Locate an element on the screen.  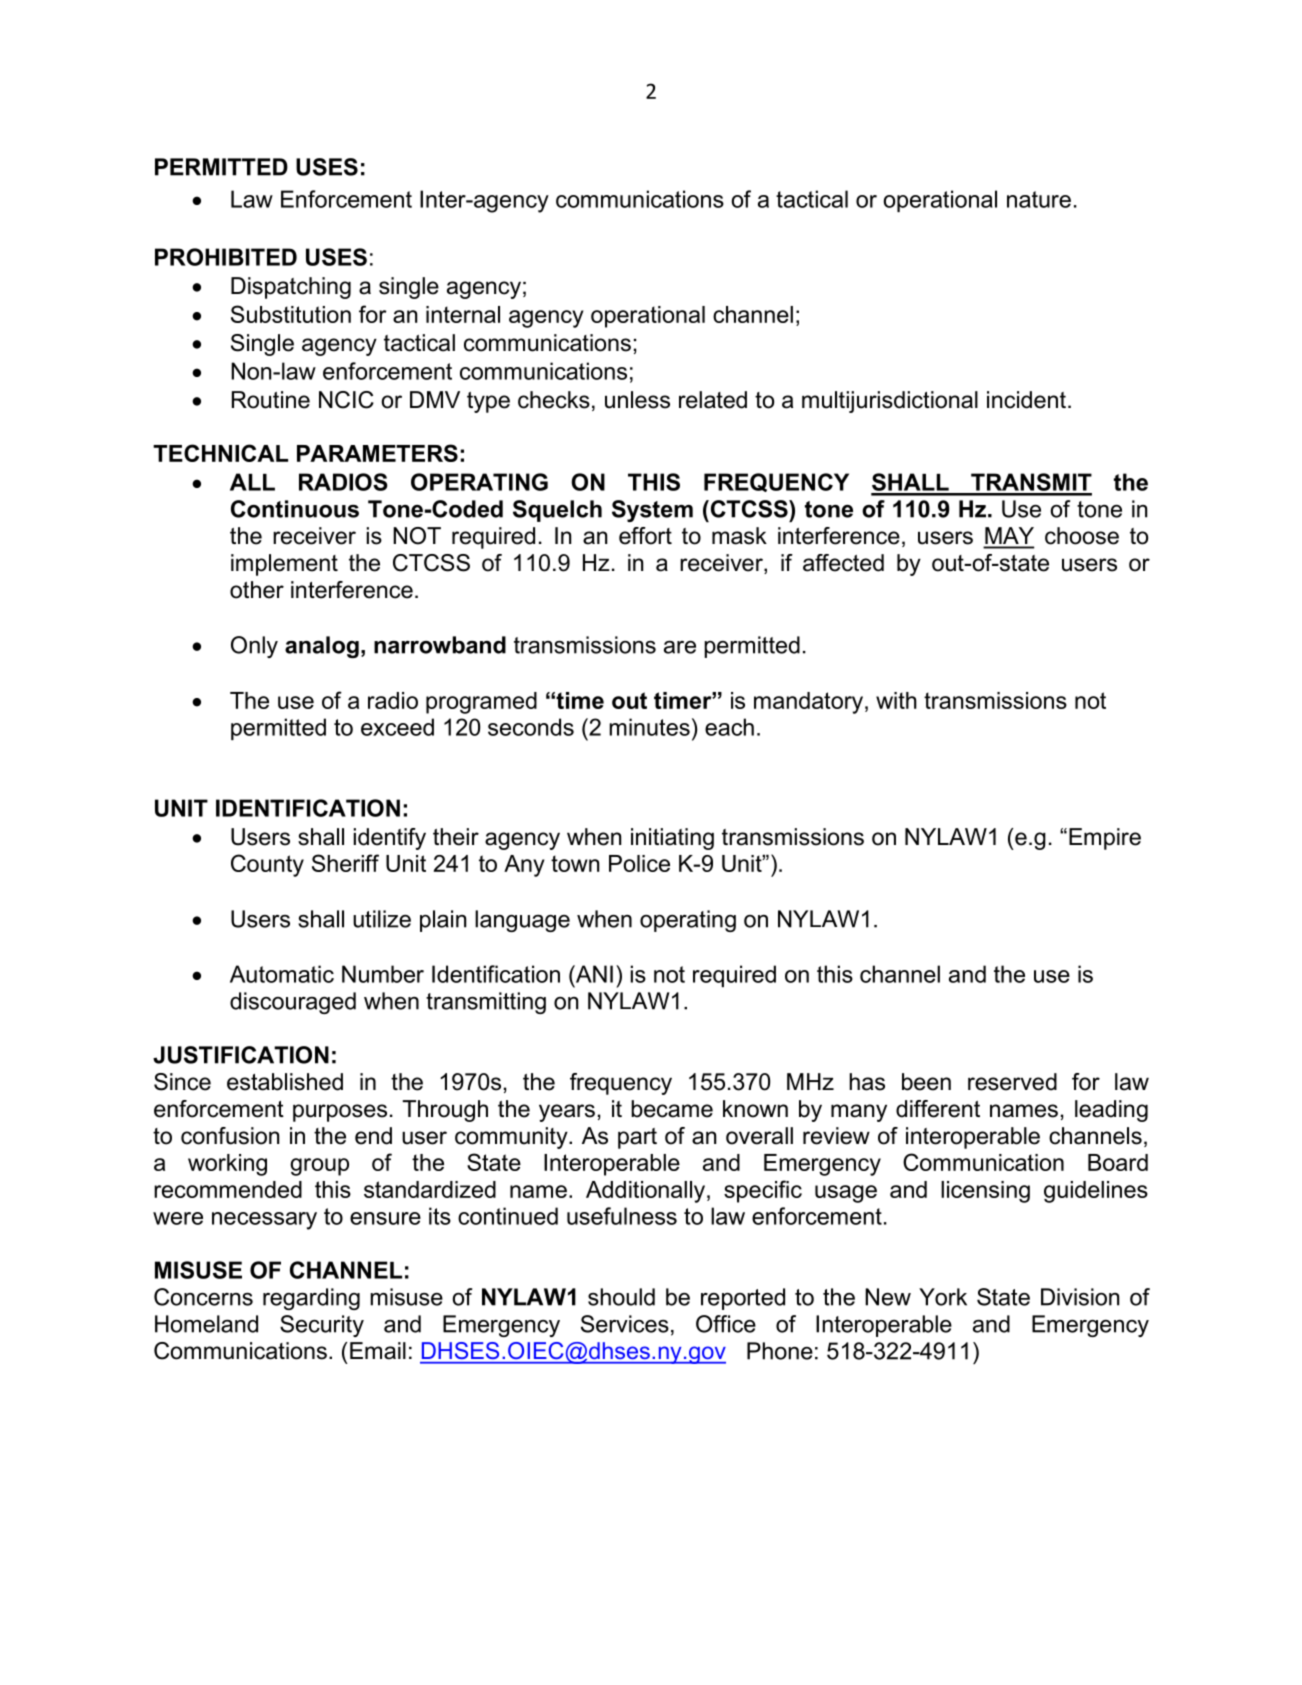
nature is located at coordinates (1039, 199).
